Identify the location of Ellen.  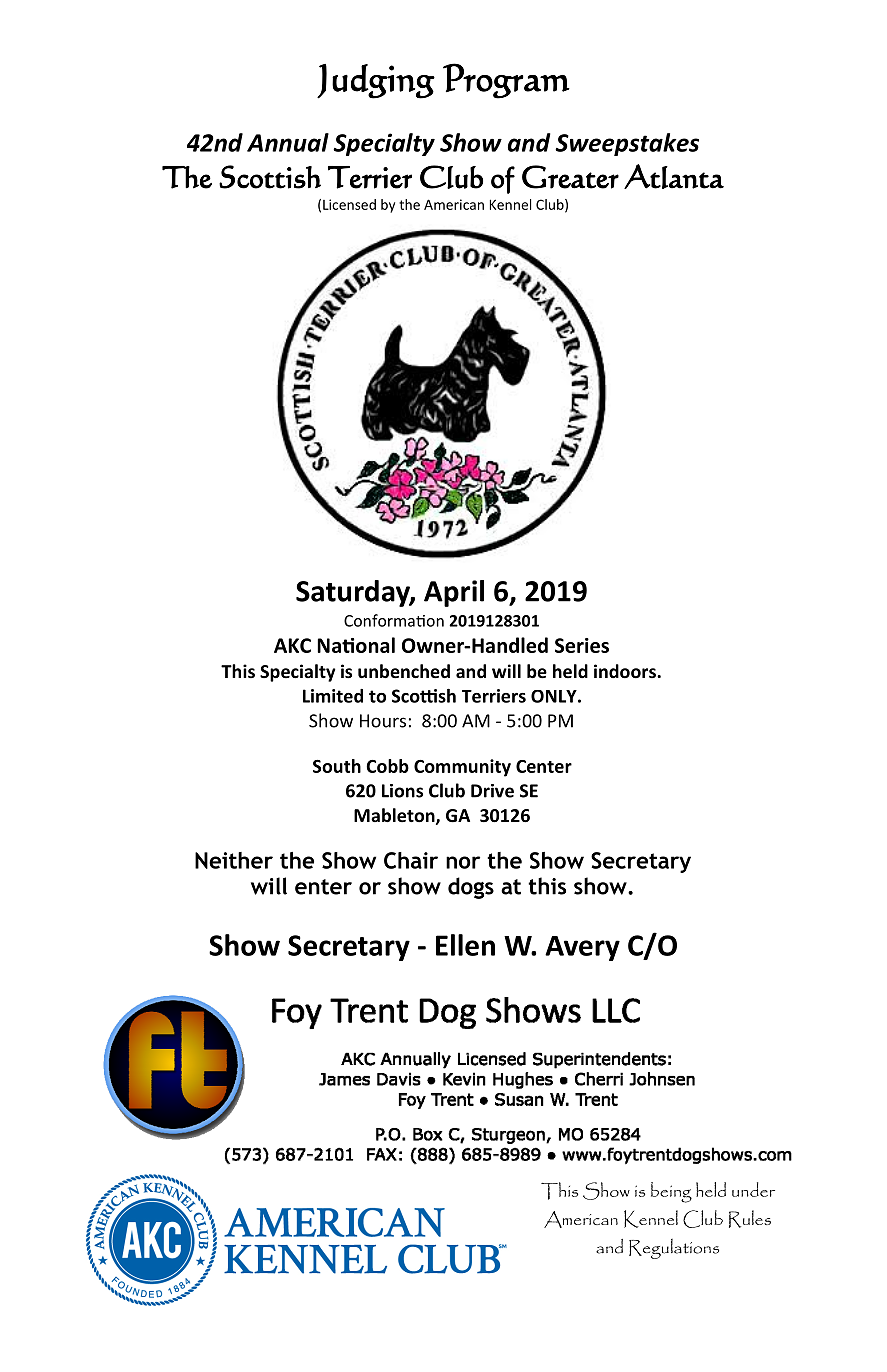
(465, 945).
